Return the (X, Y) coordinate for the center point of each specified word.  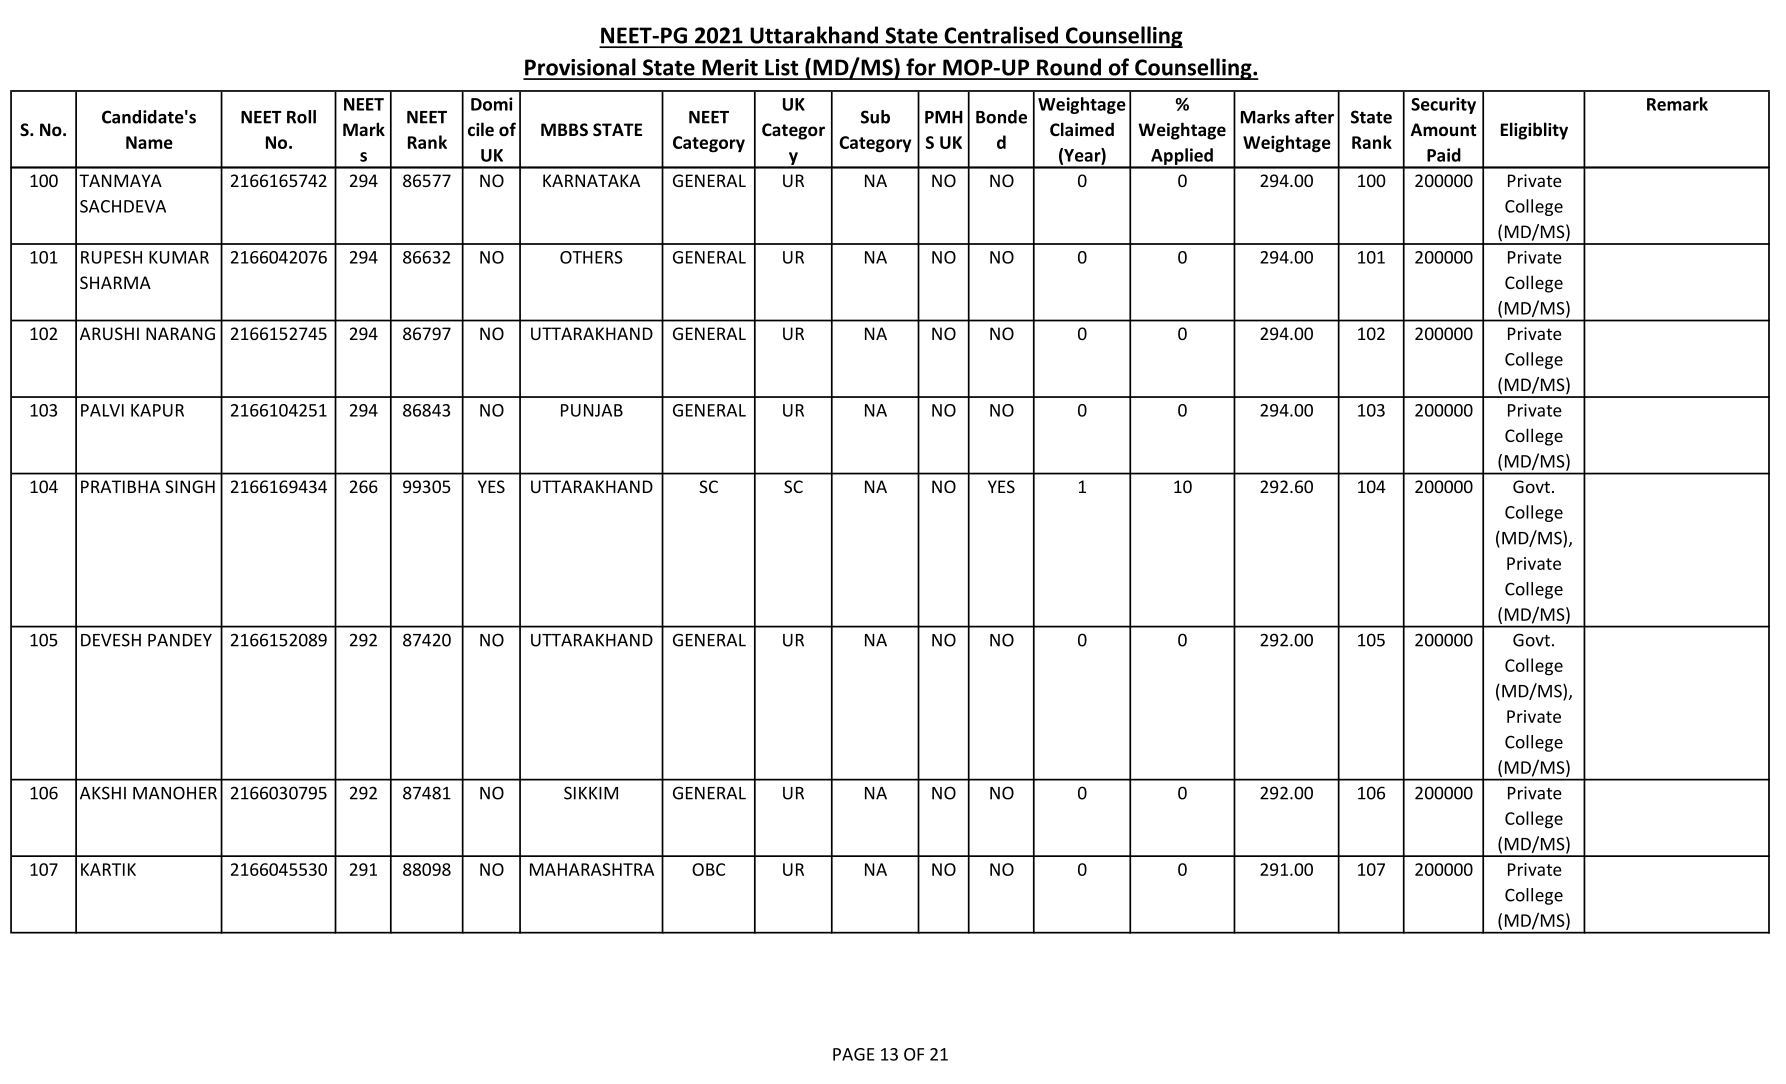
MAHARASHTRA (592, 869)
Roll (301, 117)
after (1314, 117)
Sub (875, 117)
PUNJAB (592, 410)
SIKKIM (591, 793)
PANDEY (180, 640)
